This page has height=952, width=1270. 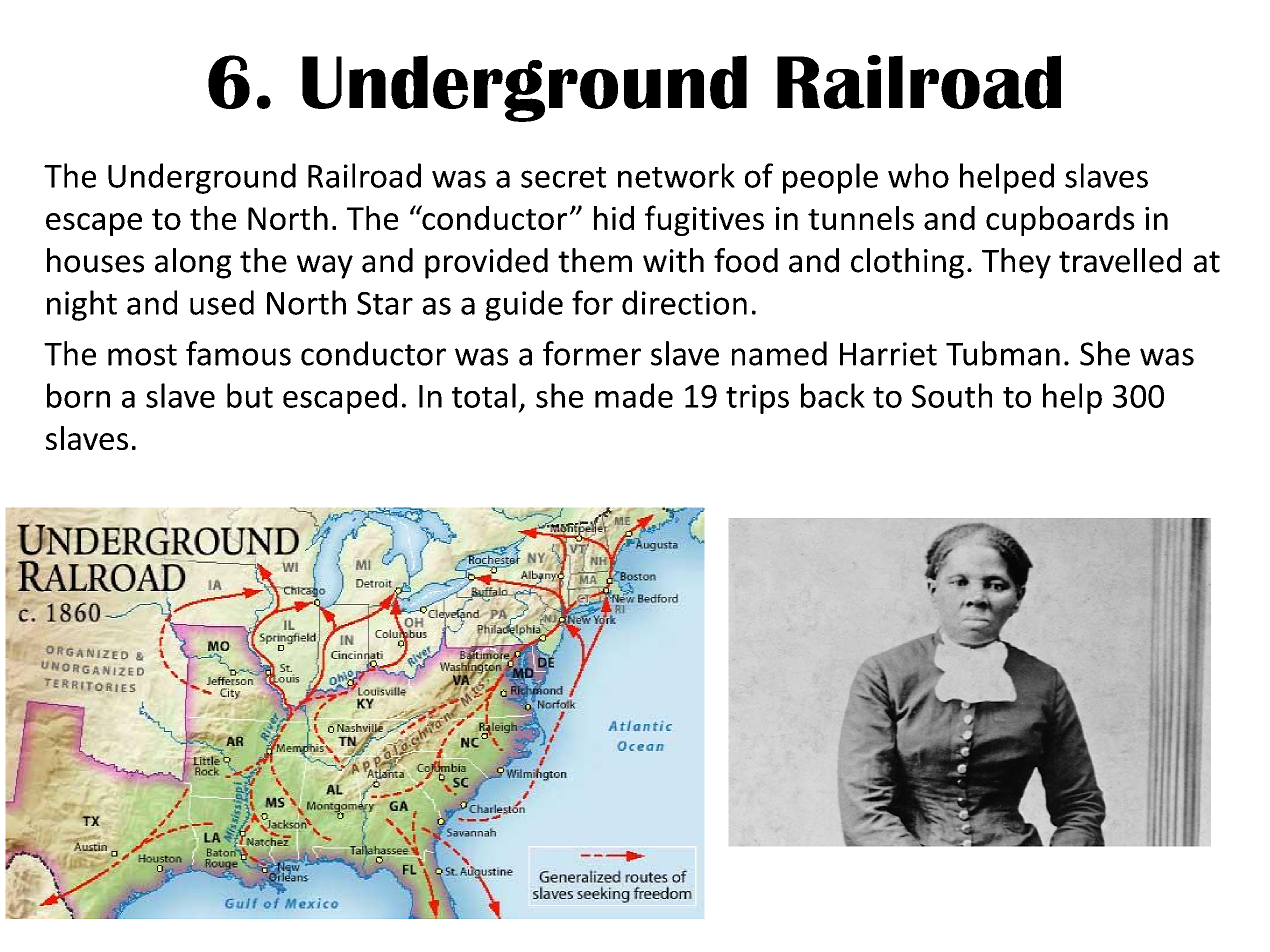 What do you see at coordinates (1016, 263) in the page?
I see `They` at bounding box center [1016, 263].
